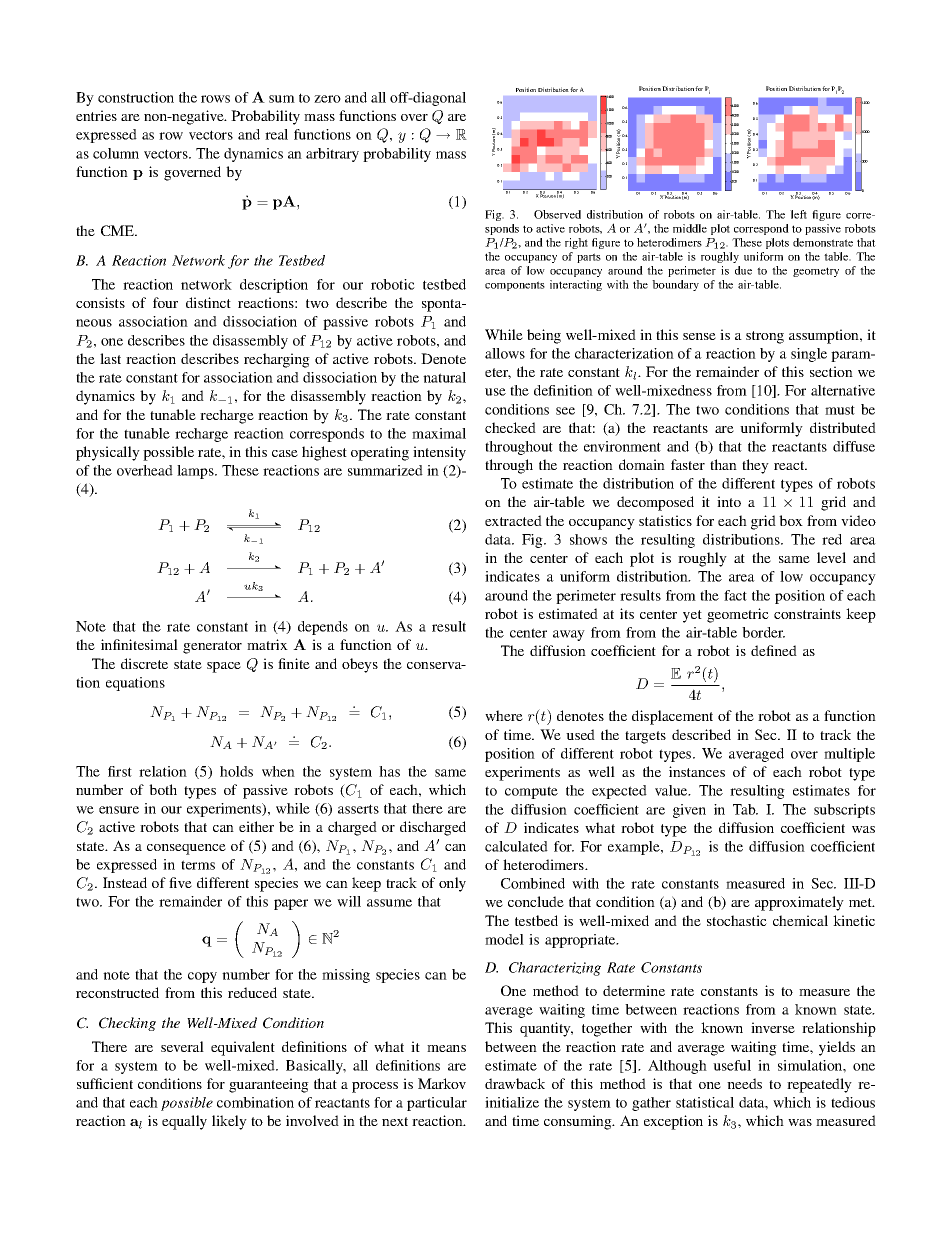 The image size is (952, 1233). Describe the element at coordinates (791, 520) in the screenshot. I see `box` at that location.
